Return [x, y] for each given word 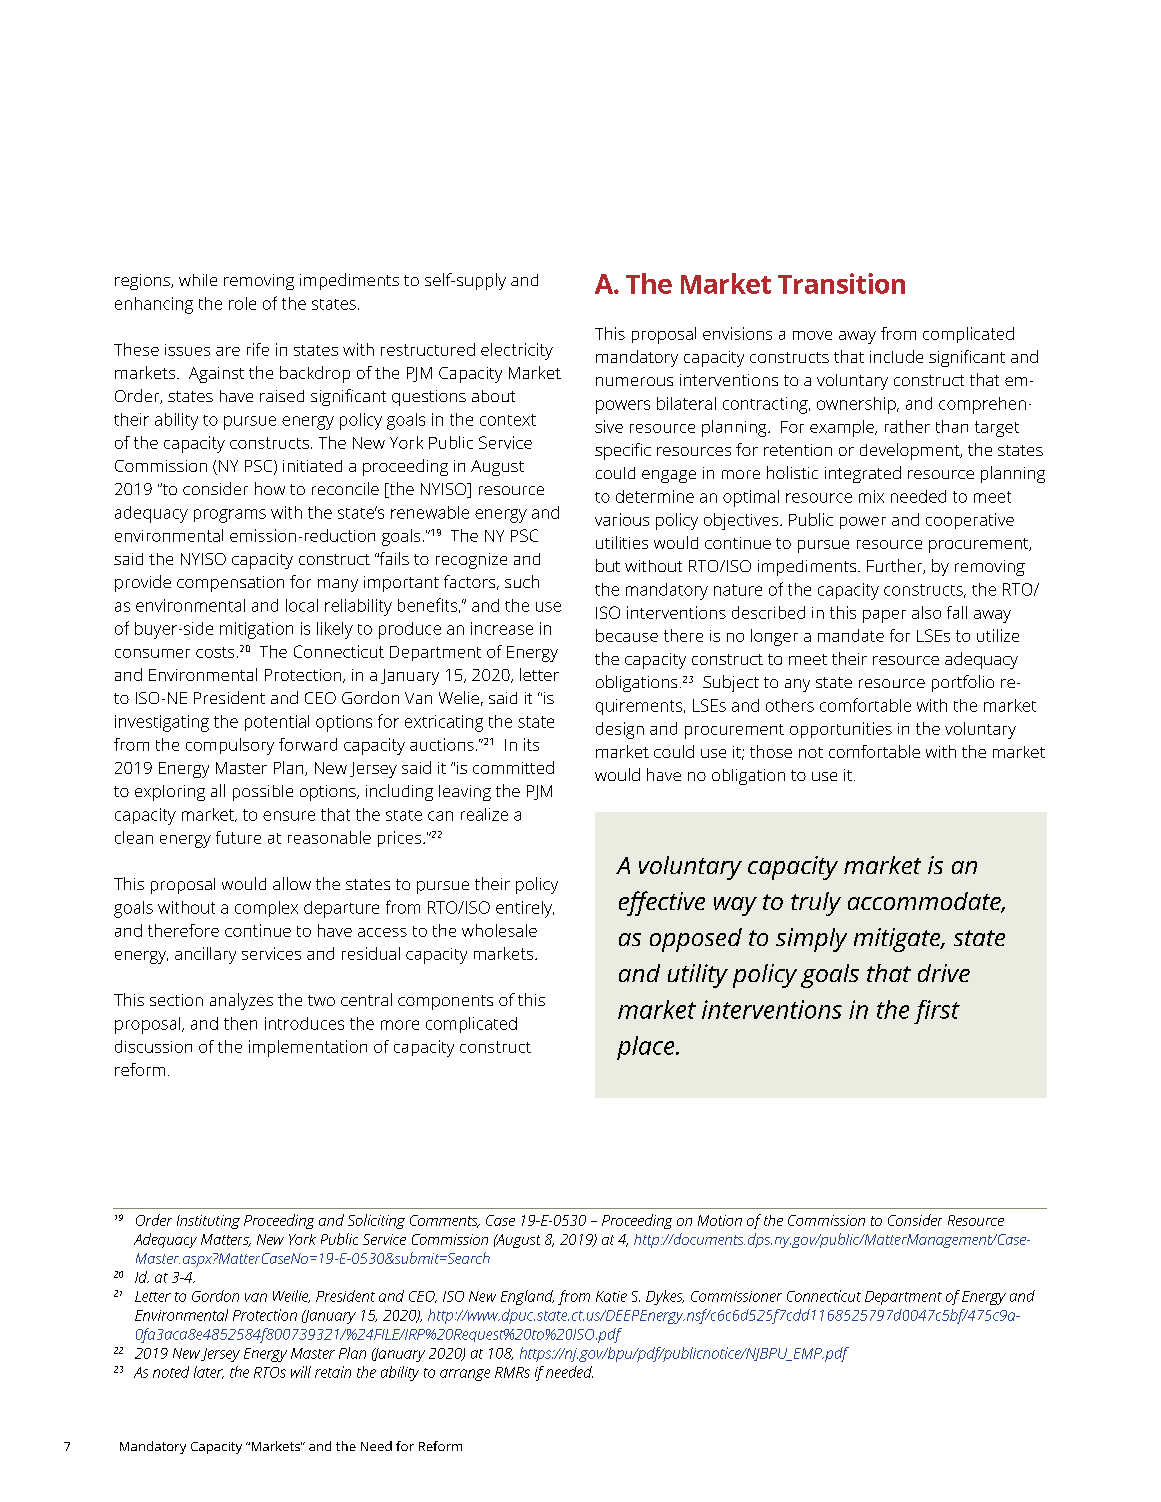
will [301, 1372]
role [242, 303]
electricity [517, 351]
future [238, 837]
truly [816, 904]
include [896, 356]
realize [484, 814]
